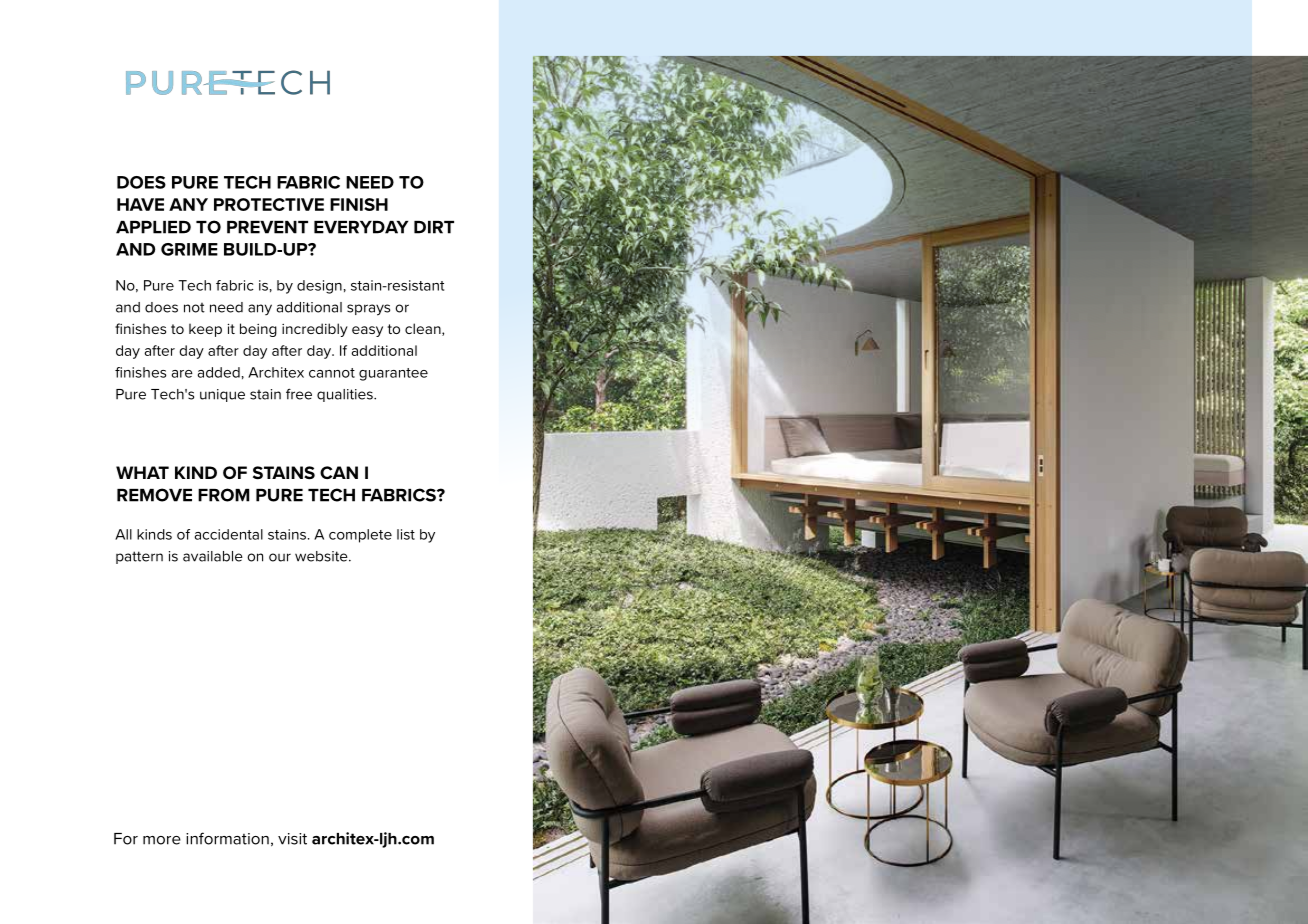 This document has width=1308, height=924. Describe the element at coordinates (267, 227) in the document. I see `PREVENT` at that location.
